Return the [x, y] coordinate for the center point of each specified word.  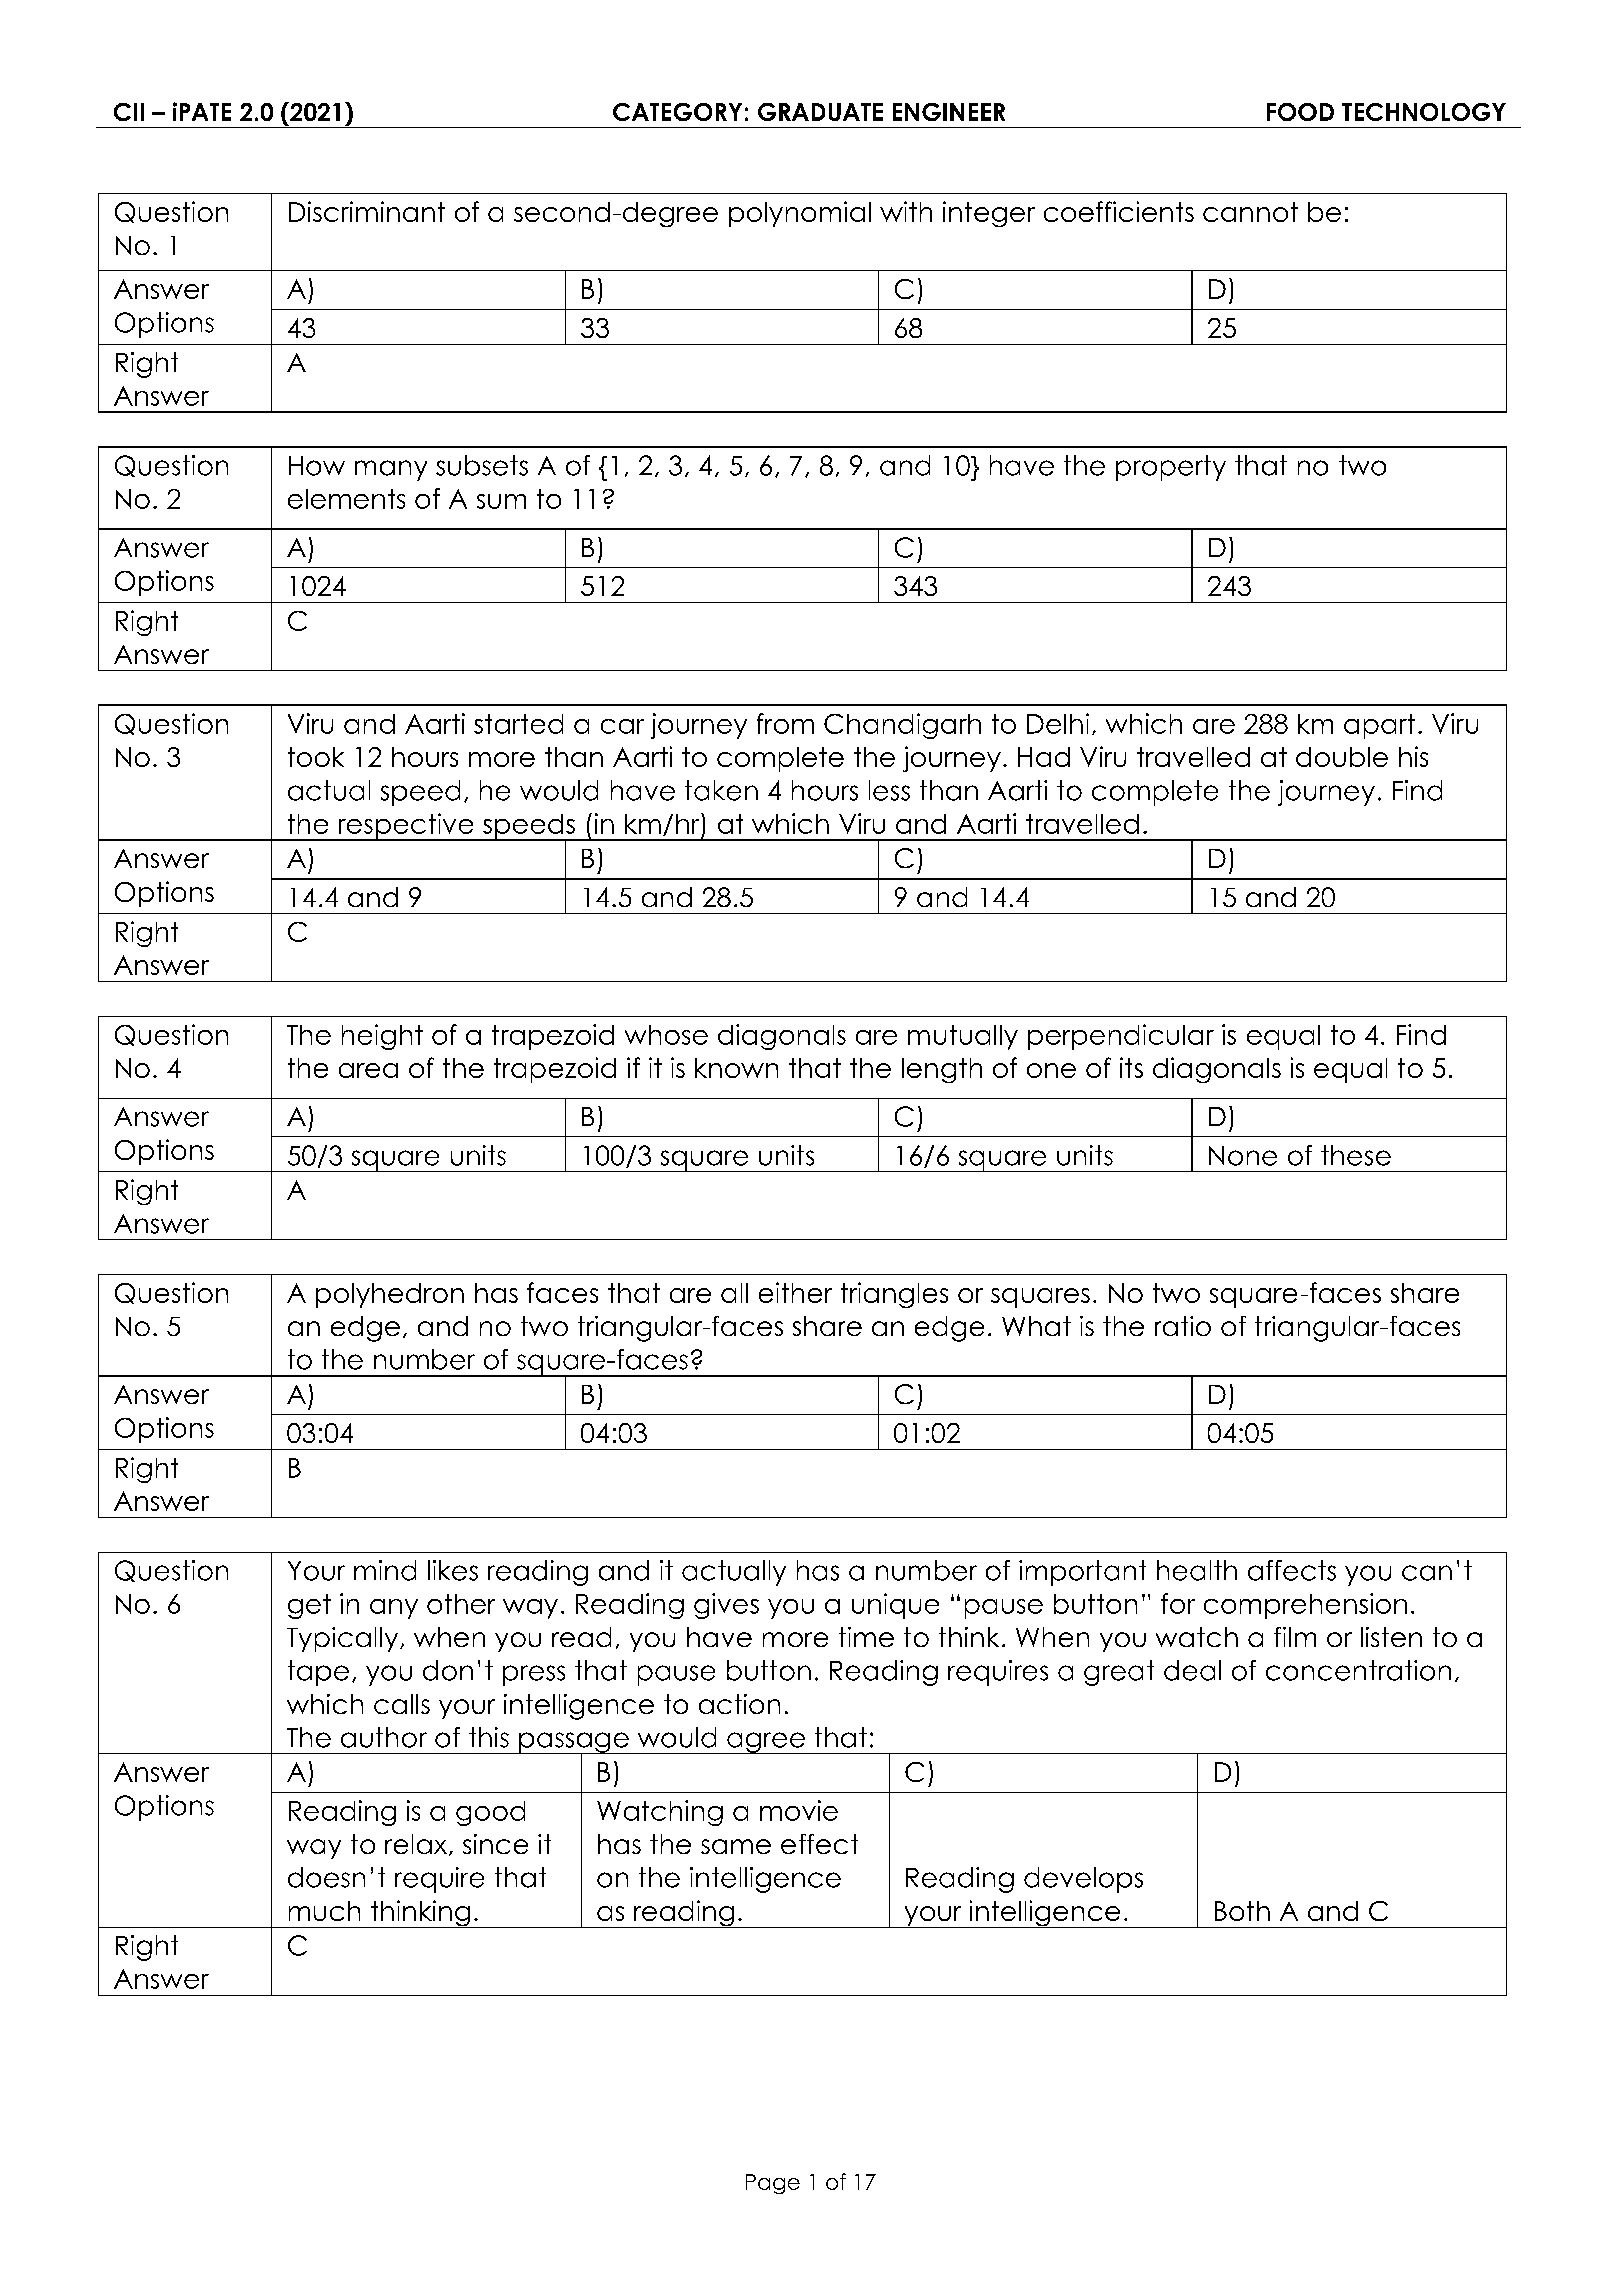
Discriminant [367, 211]
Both [1242, 1911]
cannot [1250, 212]
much [324, 1911]
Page [773, 2184]
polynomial [800, 214]
